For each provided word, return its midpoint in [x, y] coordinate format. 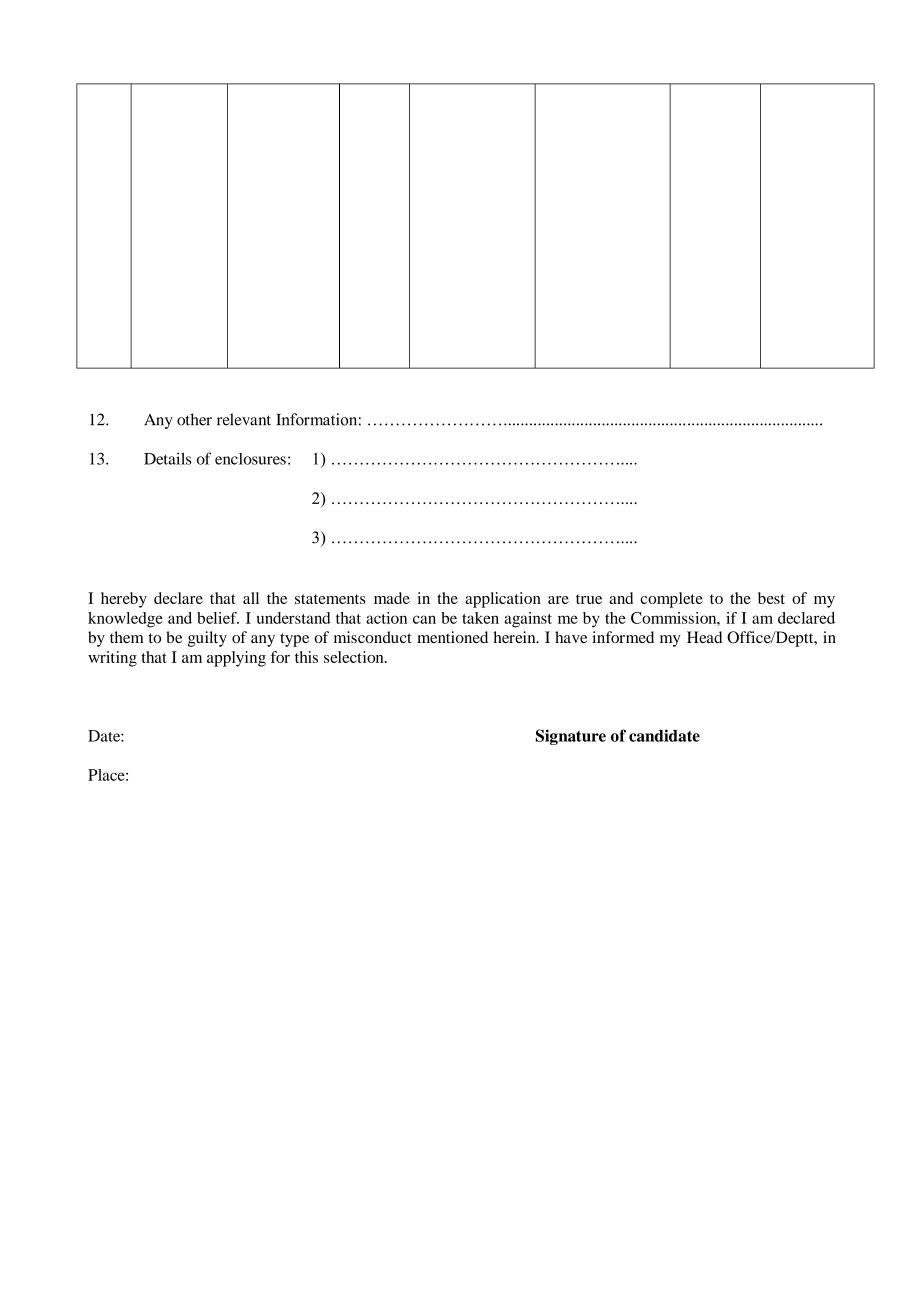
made [392, 598]
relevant [244, 419]
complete [671, 600]
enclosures [250, 459]
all [251, 598]
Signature [571, 737]
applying [236, 659]
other [194, 419]
